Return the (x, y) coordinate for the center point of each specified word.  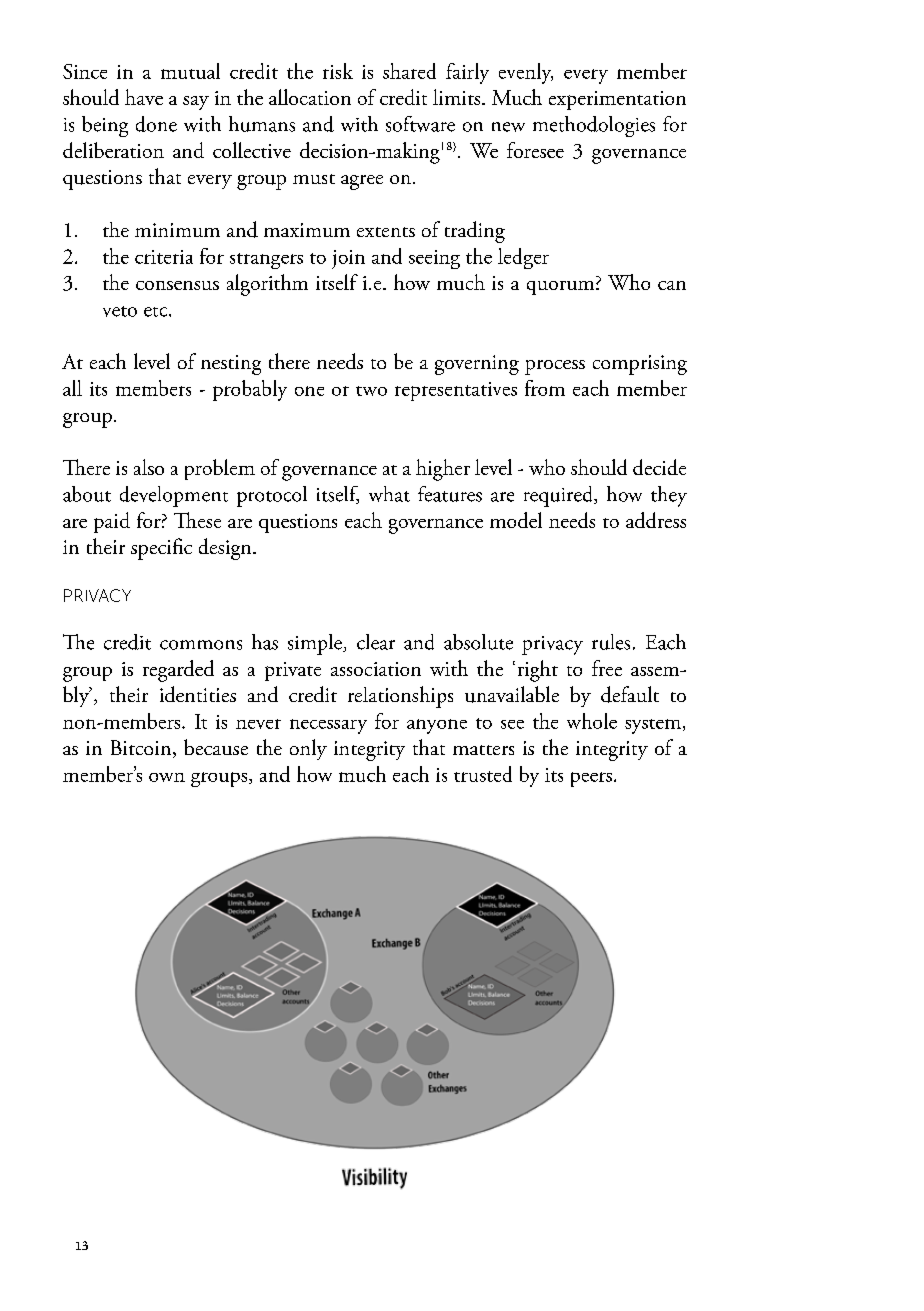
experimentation (617, 100)
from (545, 388)
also (149, 467)
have (144, 97)
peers (591, 779)
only (308, 749)
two (371, 391)
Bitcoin (142, 749)
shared (409, 71)
